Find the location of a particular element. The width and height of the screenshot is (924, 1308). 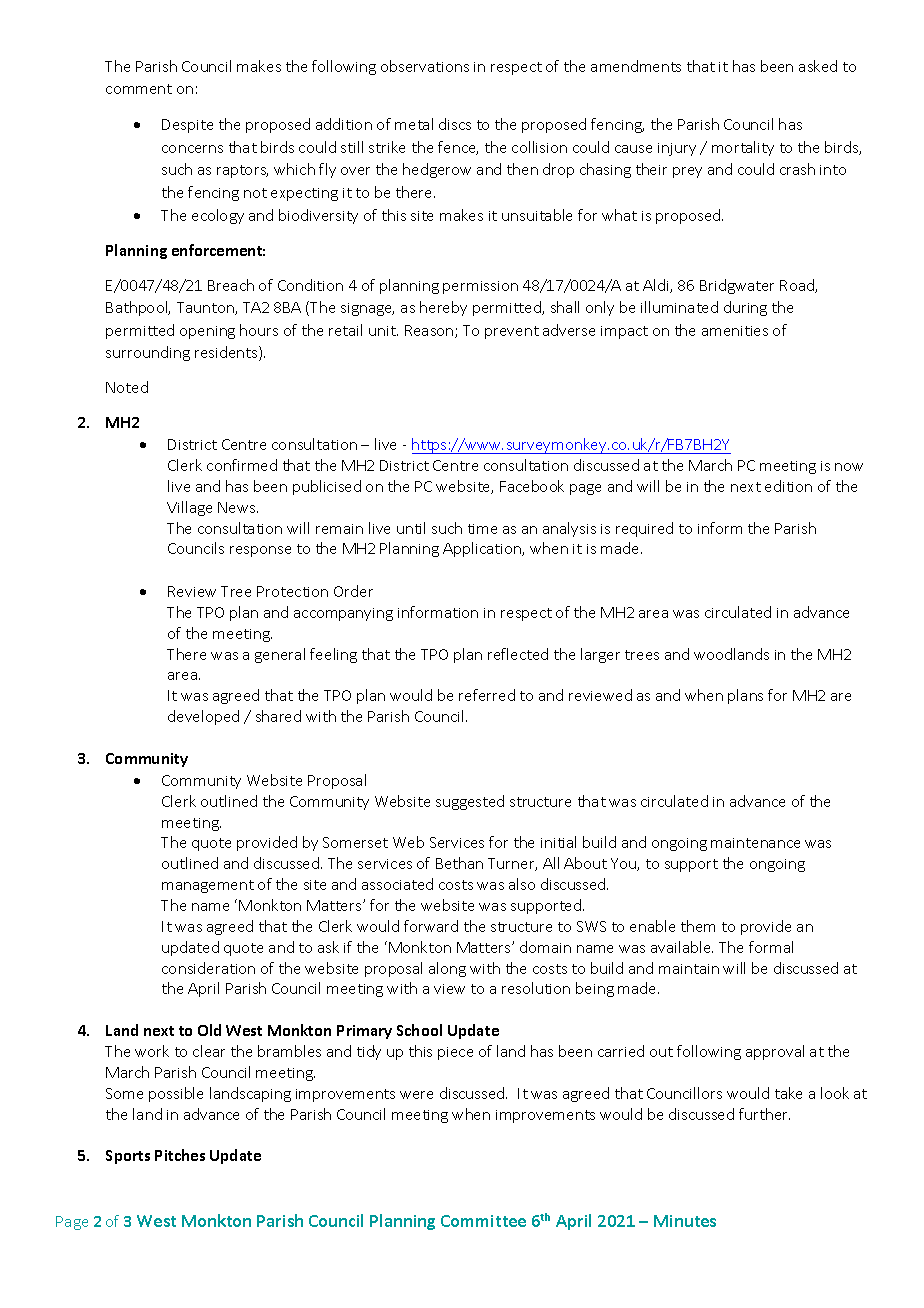

mortality is located at coordinates (743, 148).
